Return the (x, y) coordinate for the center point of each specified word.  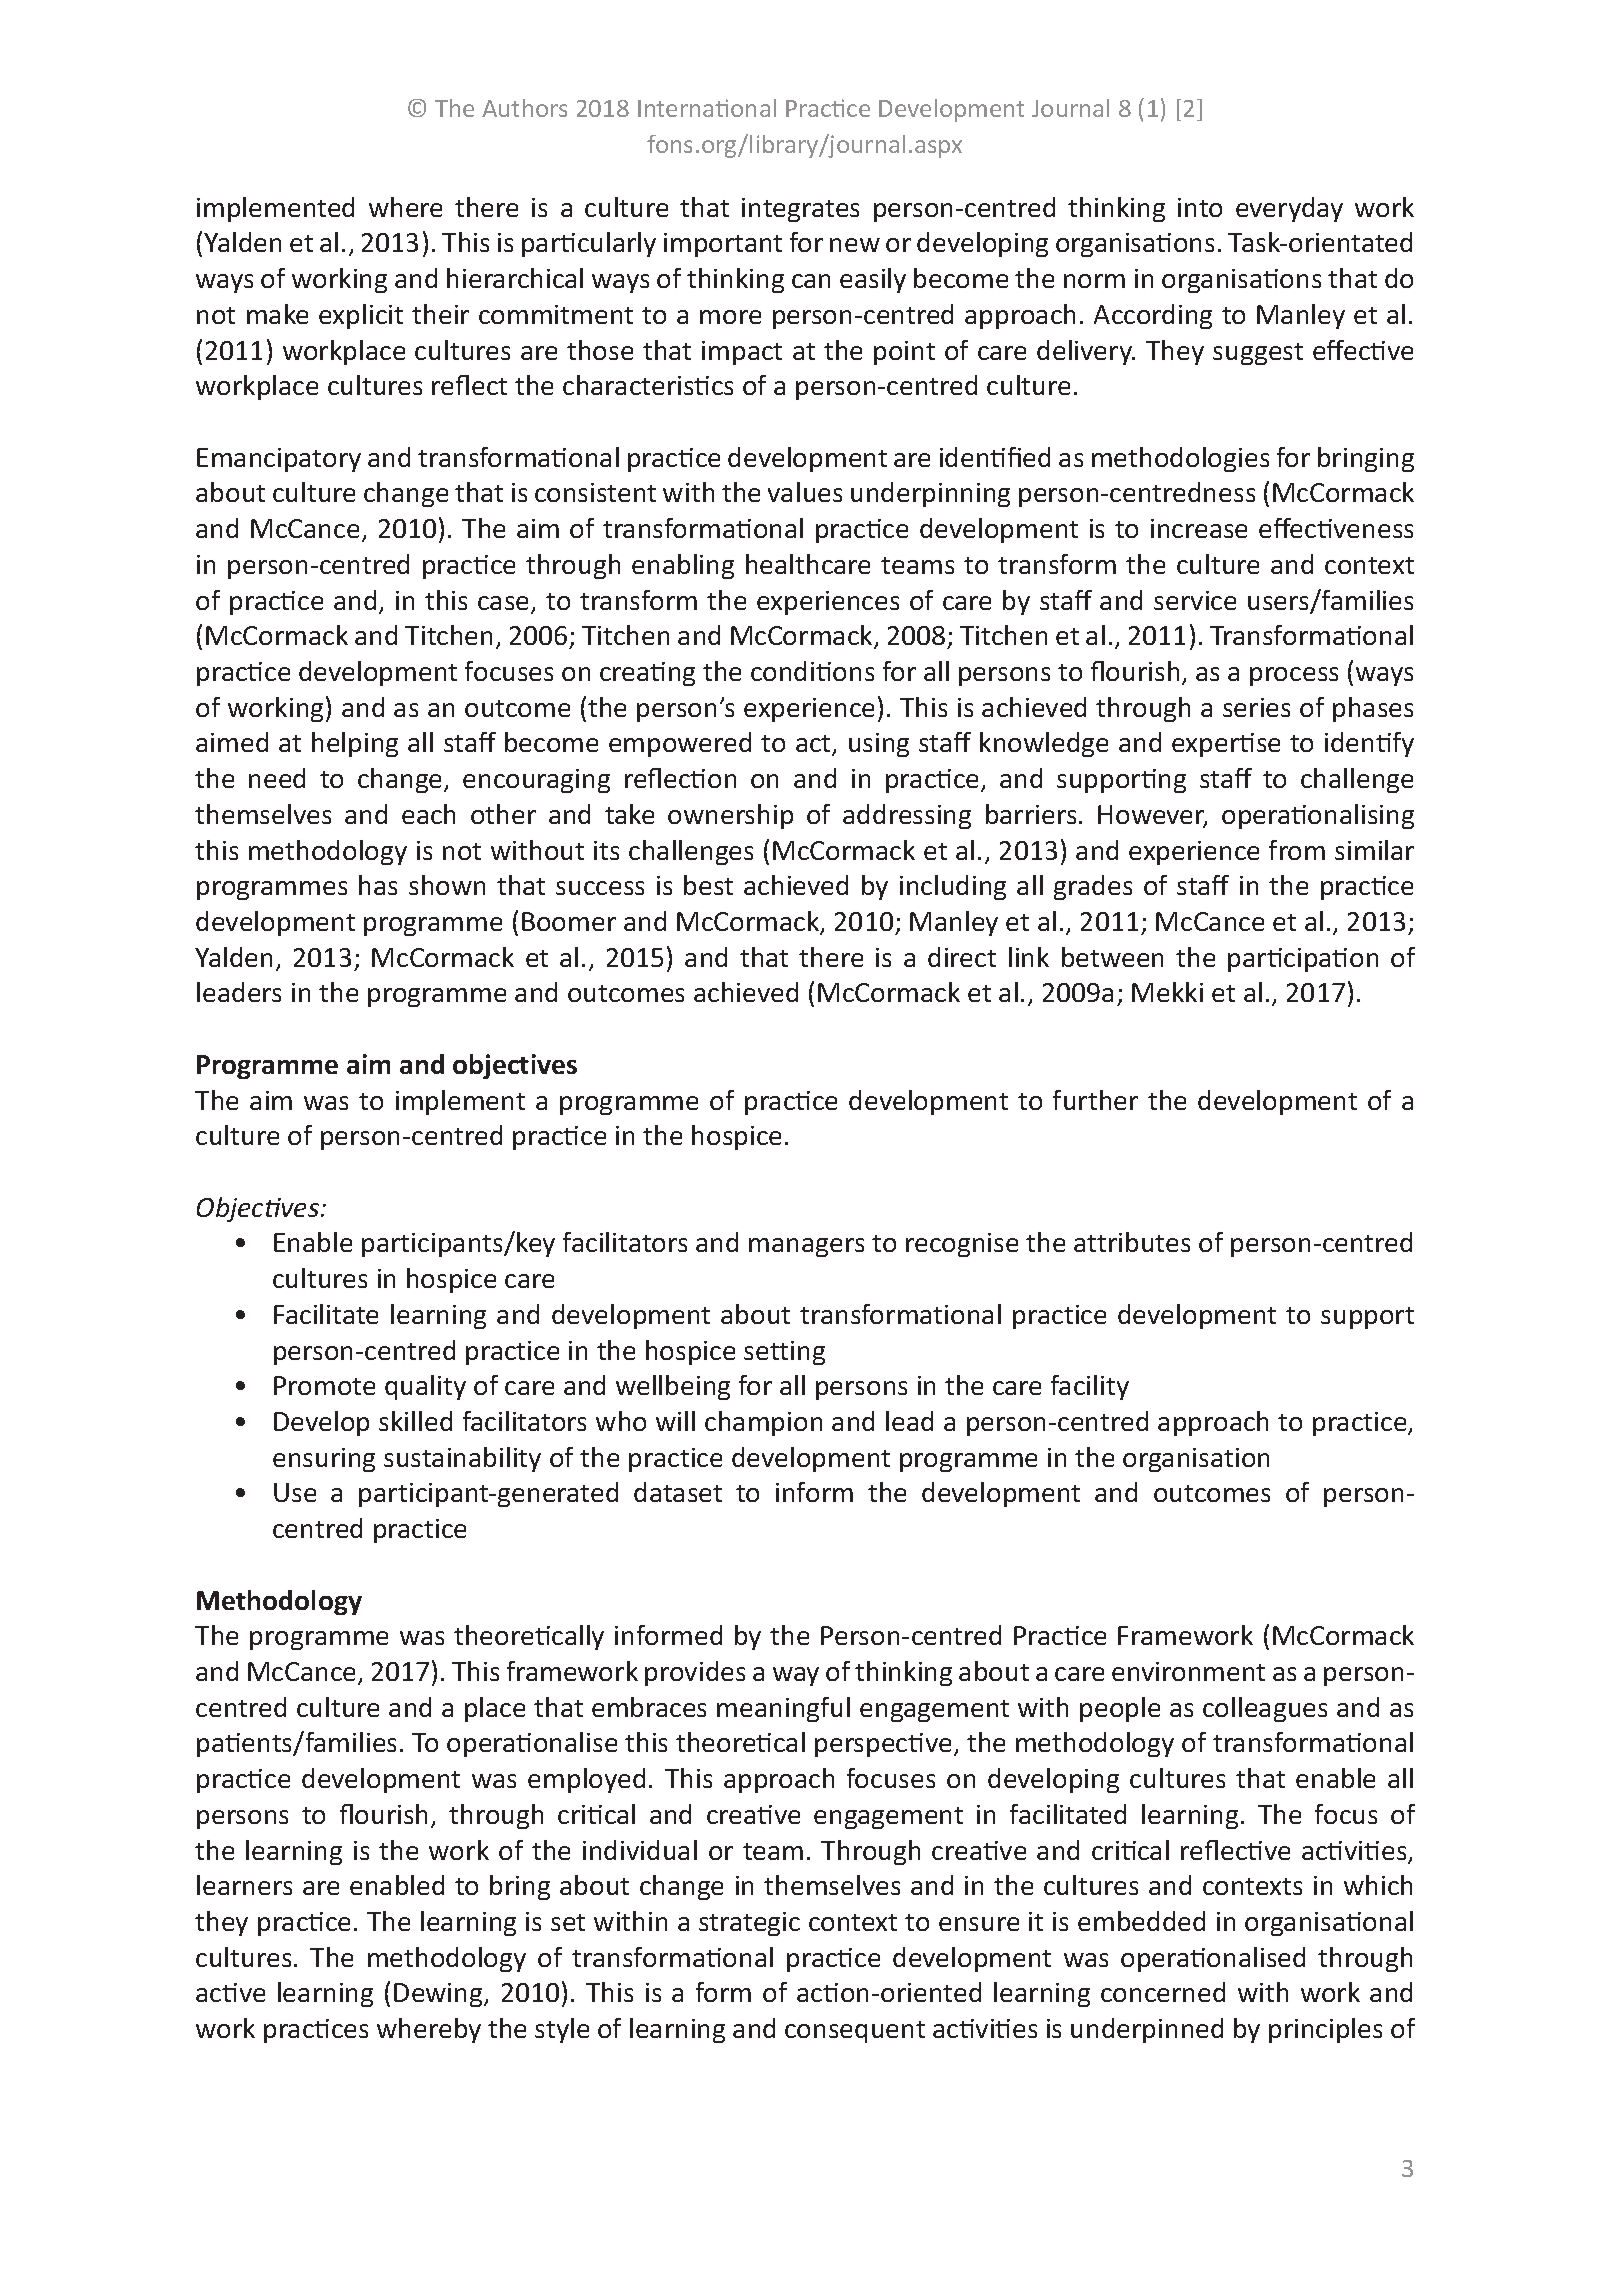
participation (1303, 960)
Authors (524, 108)
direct (962, 957)
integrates (800, 210)
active (230, 1992)
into (1200, 207)
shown (447, 885)
